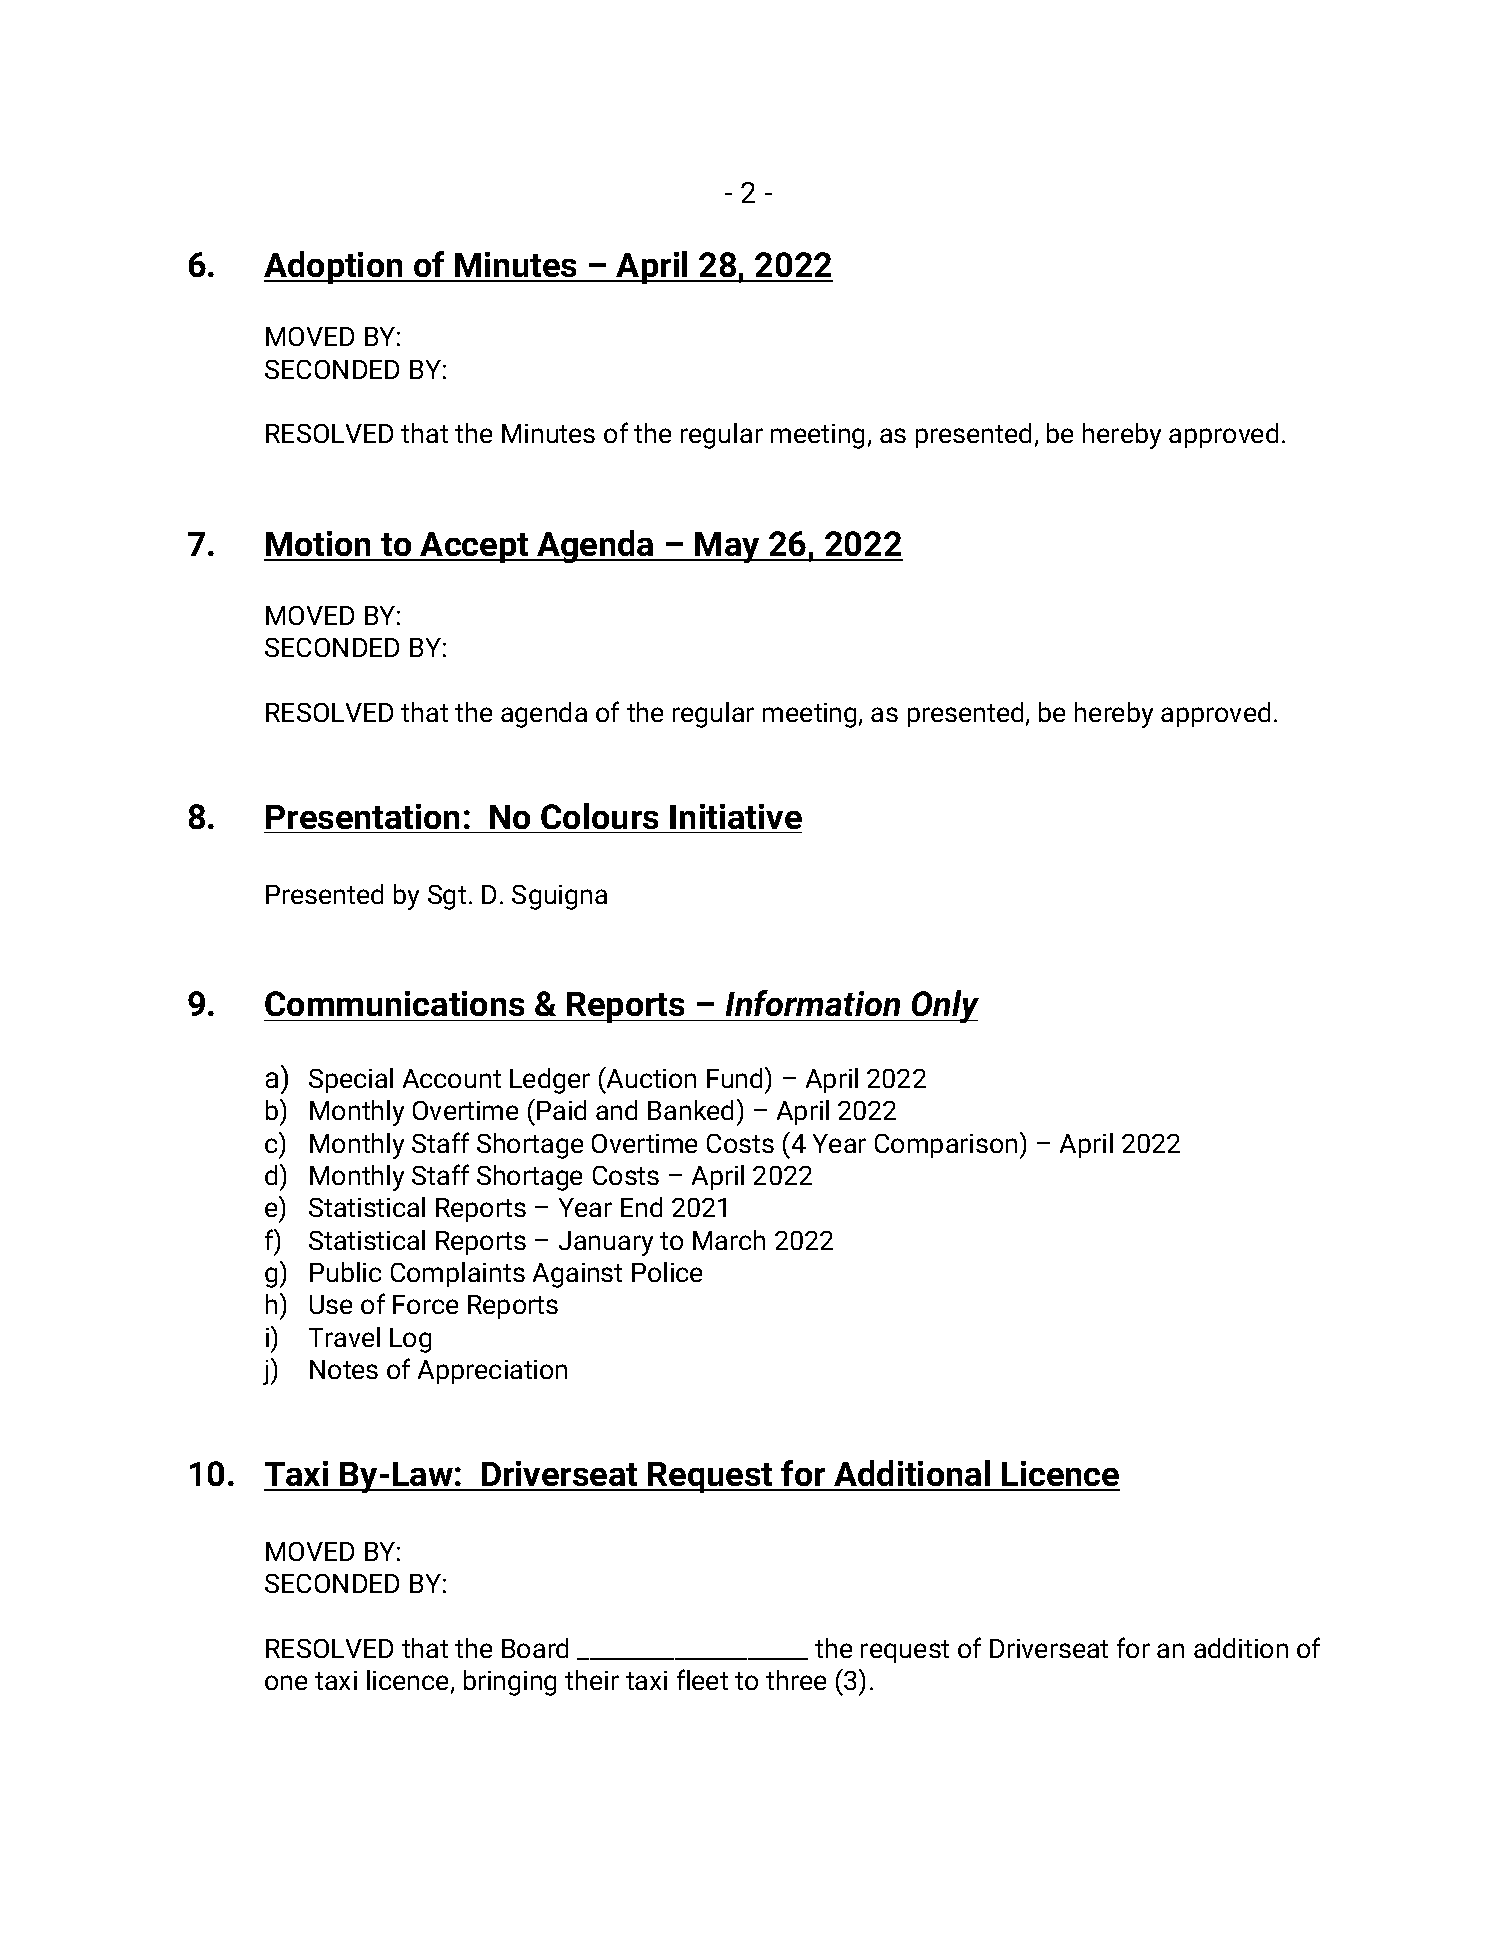 This screenshot has height=1937, width=1497. What do you see at coordinates (345, 1272) in the screenshot?
I see `Public` at bounding box center [345, 1272].
